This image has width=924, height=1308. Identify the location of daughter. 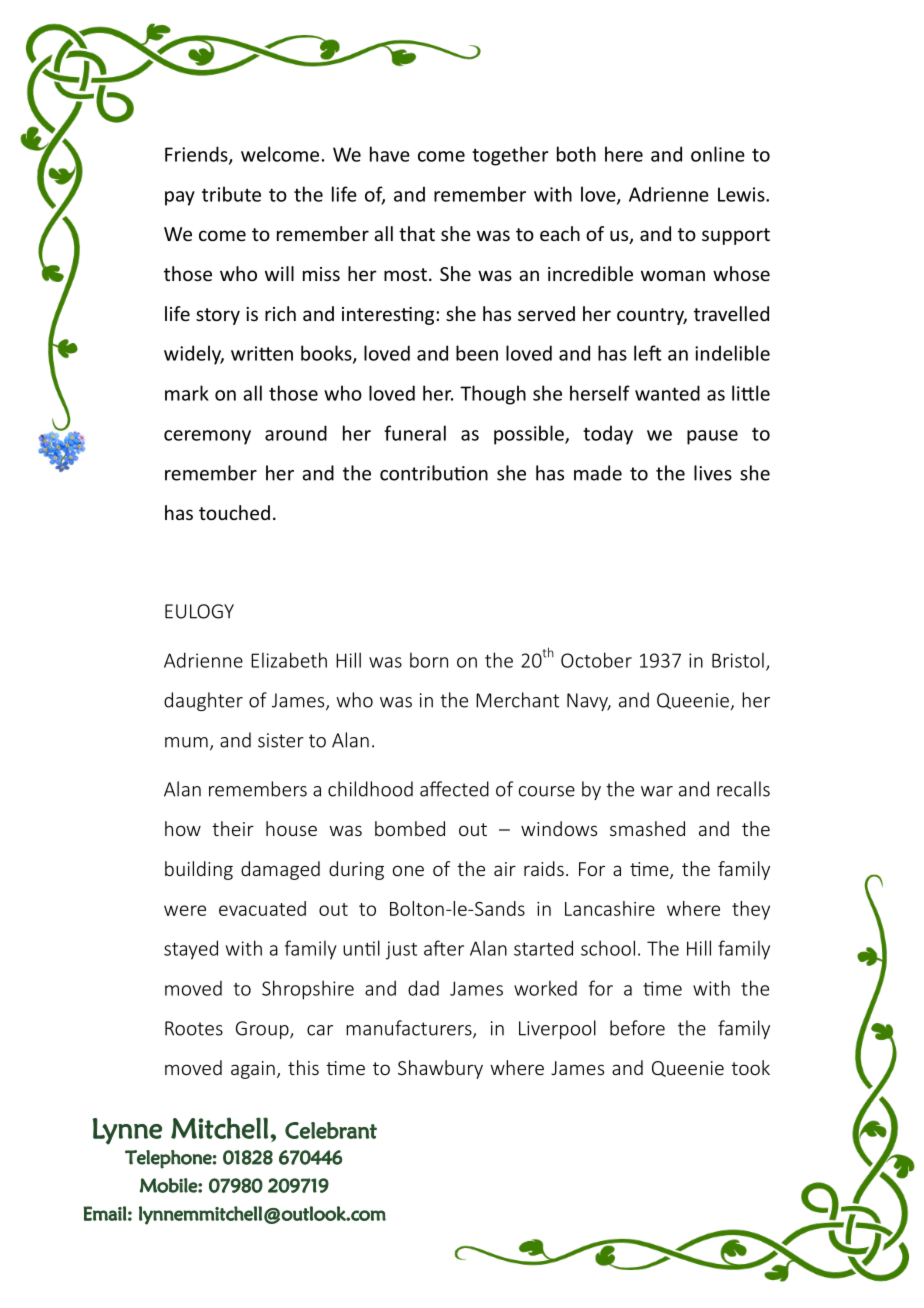
(203, 701).
